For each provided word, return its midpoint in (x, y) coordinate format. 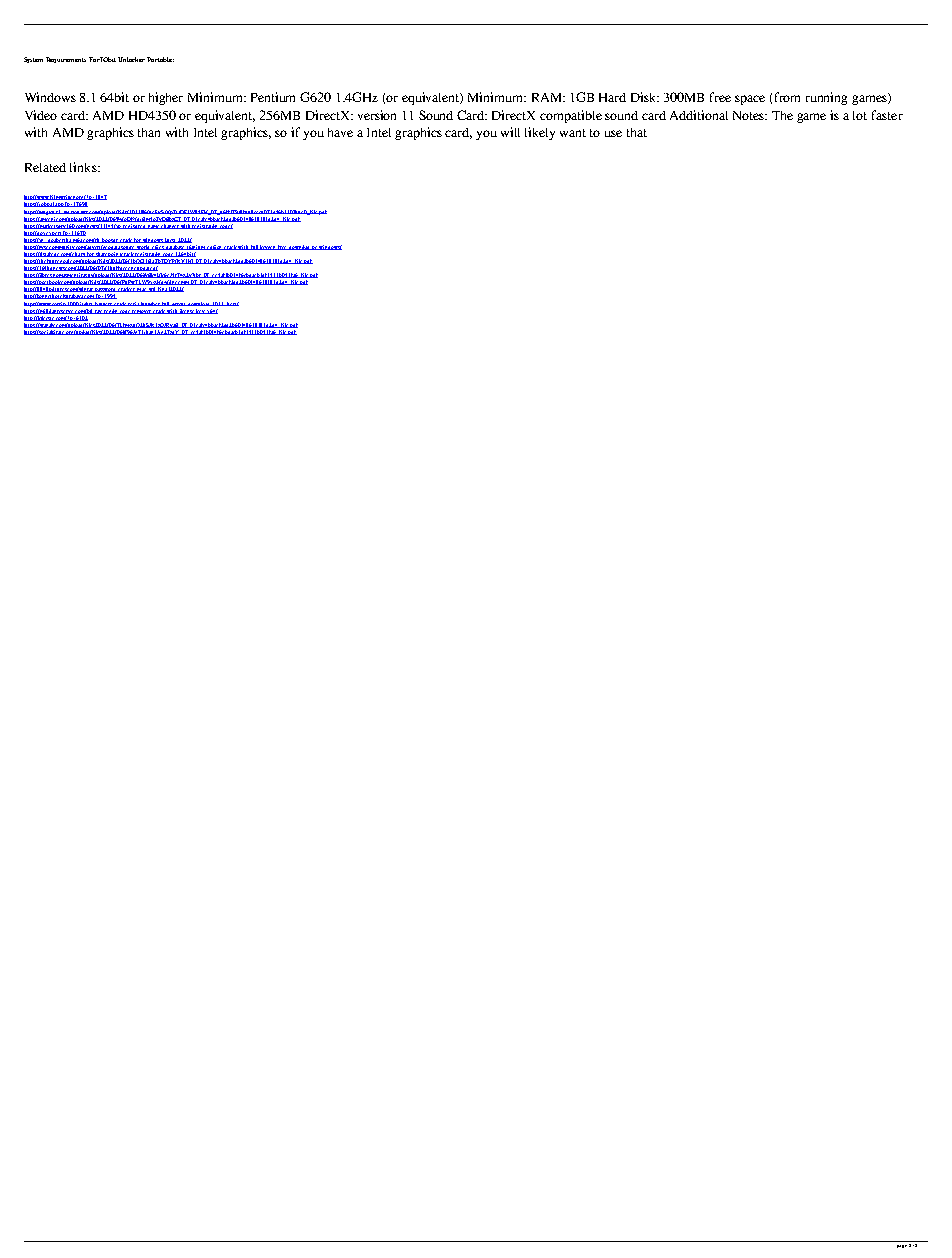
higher (166, 98)
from (787, 97)
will (510, 132)
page (902, 1246)
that (637, 132)
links (84, 167)
